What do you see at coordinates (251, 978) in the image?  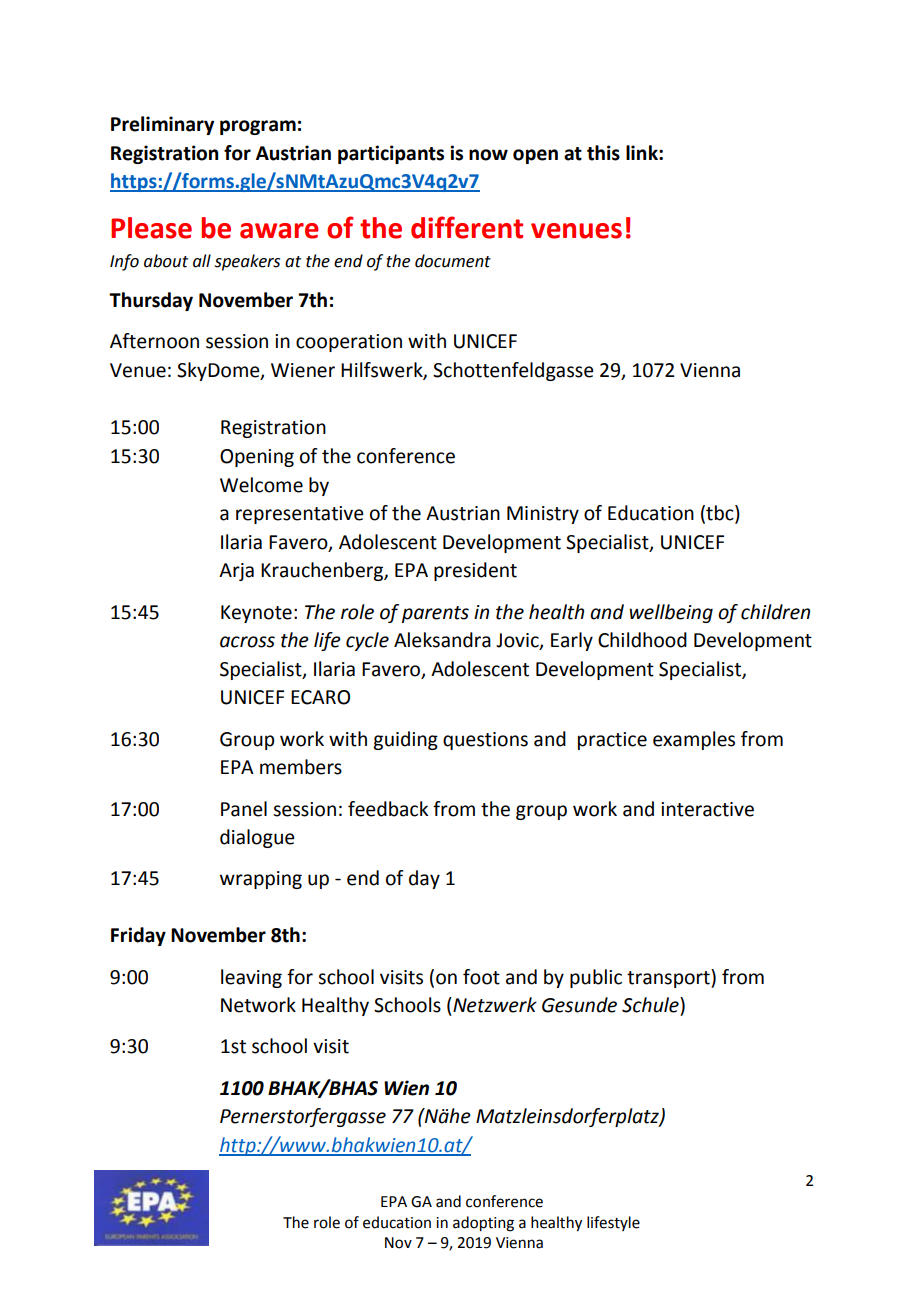 I see `leaving` at bounding box center [251, 978].
